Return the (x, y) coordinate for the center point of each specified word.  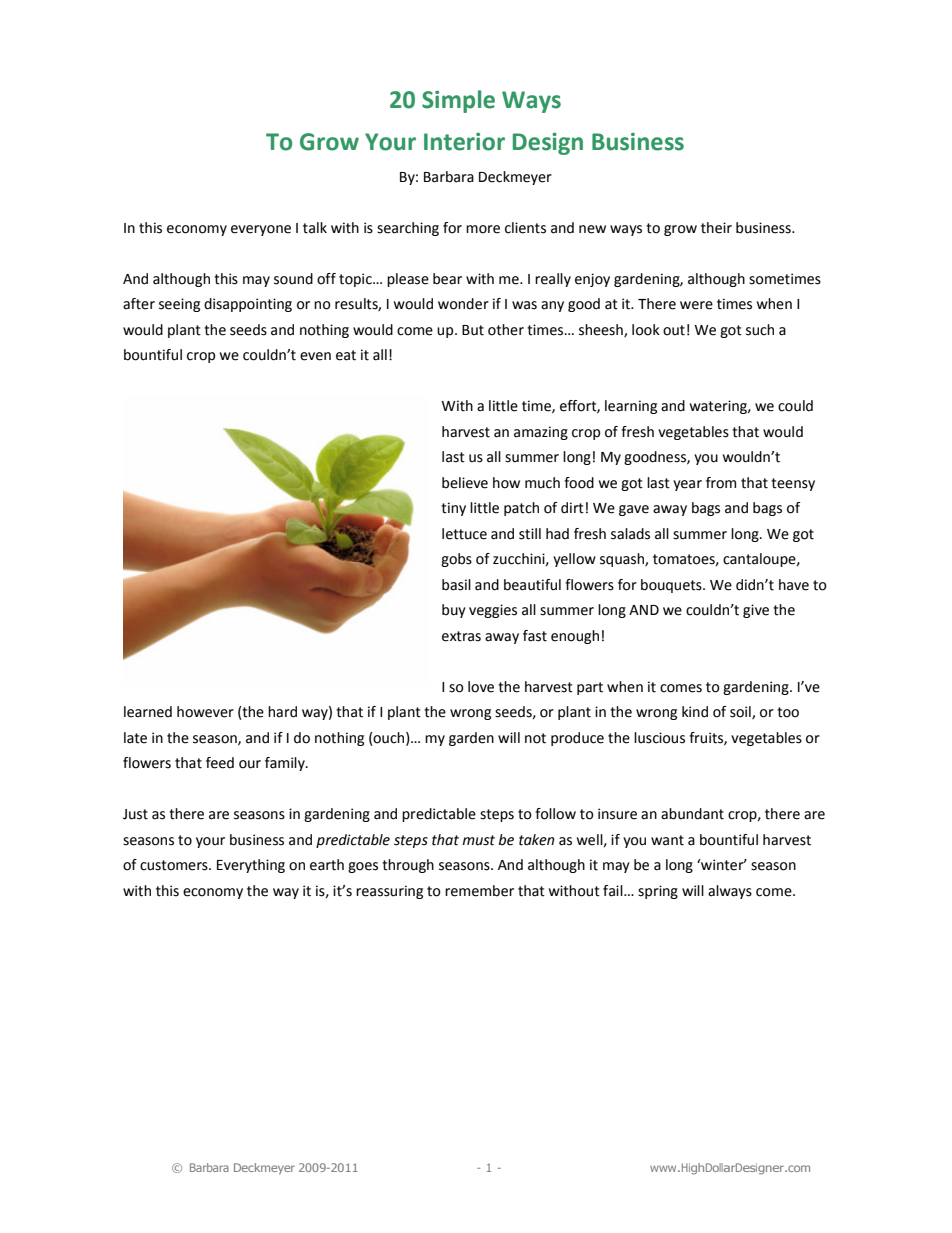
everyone (261, 230)
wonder (463, 304)
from (721, 483)
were (696, 305)
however (205, 712)
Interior (464, 142)
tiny (453, 509)
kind (695, 712)
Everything (251, 866)
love (481, 687)
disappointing (248, 305)
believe (465, 483)
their (716, 228)
